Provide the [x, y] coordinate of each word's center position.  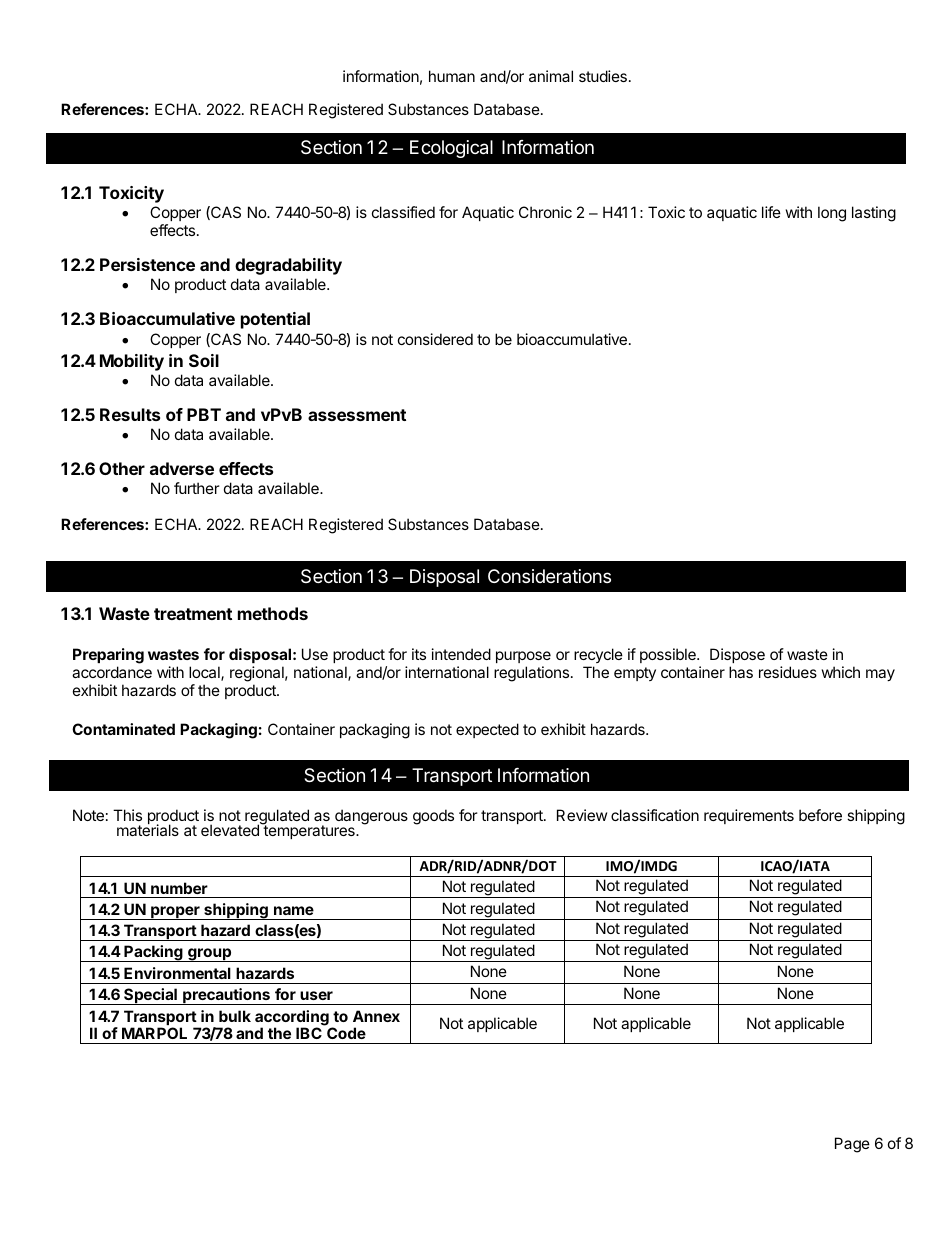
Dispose [737, 655]
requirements [749, 816]
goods [433, 817]
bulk [235, 1016]
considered [435, 339]
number [179, 888]
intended [461, 654]
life [771, 212]
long [832, 214]
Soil [204, 360]
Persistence [147, 264]
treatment [193, 614]
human [452, 76]
